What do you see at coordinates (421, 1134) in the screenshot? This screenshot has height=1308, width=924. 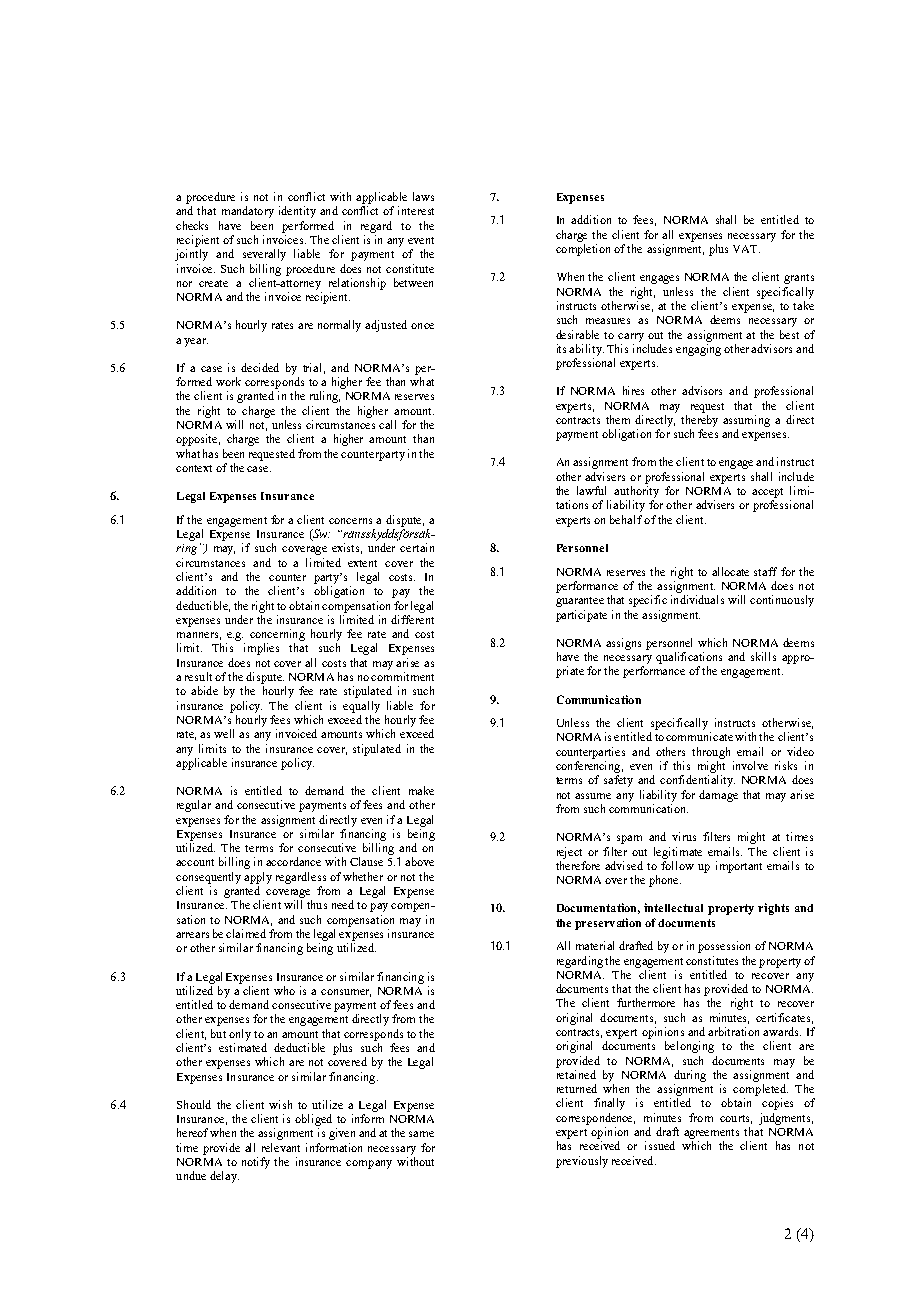 I see `same` at bounding box center [421, 1134].
